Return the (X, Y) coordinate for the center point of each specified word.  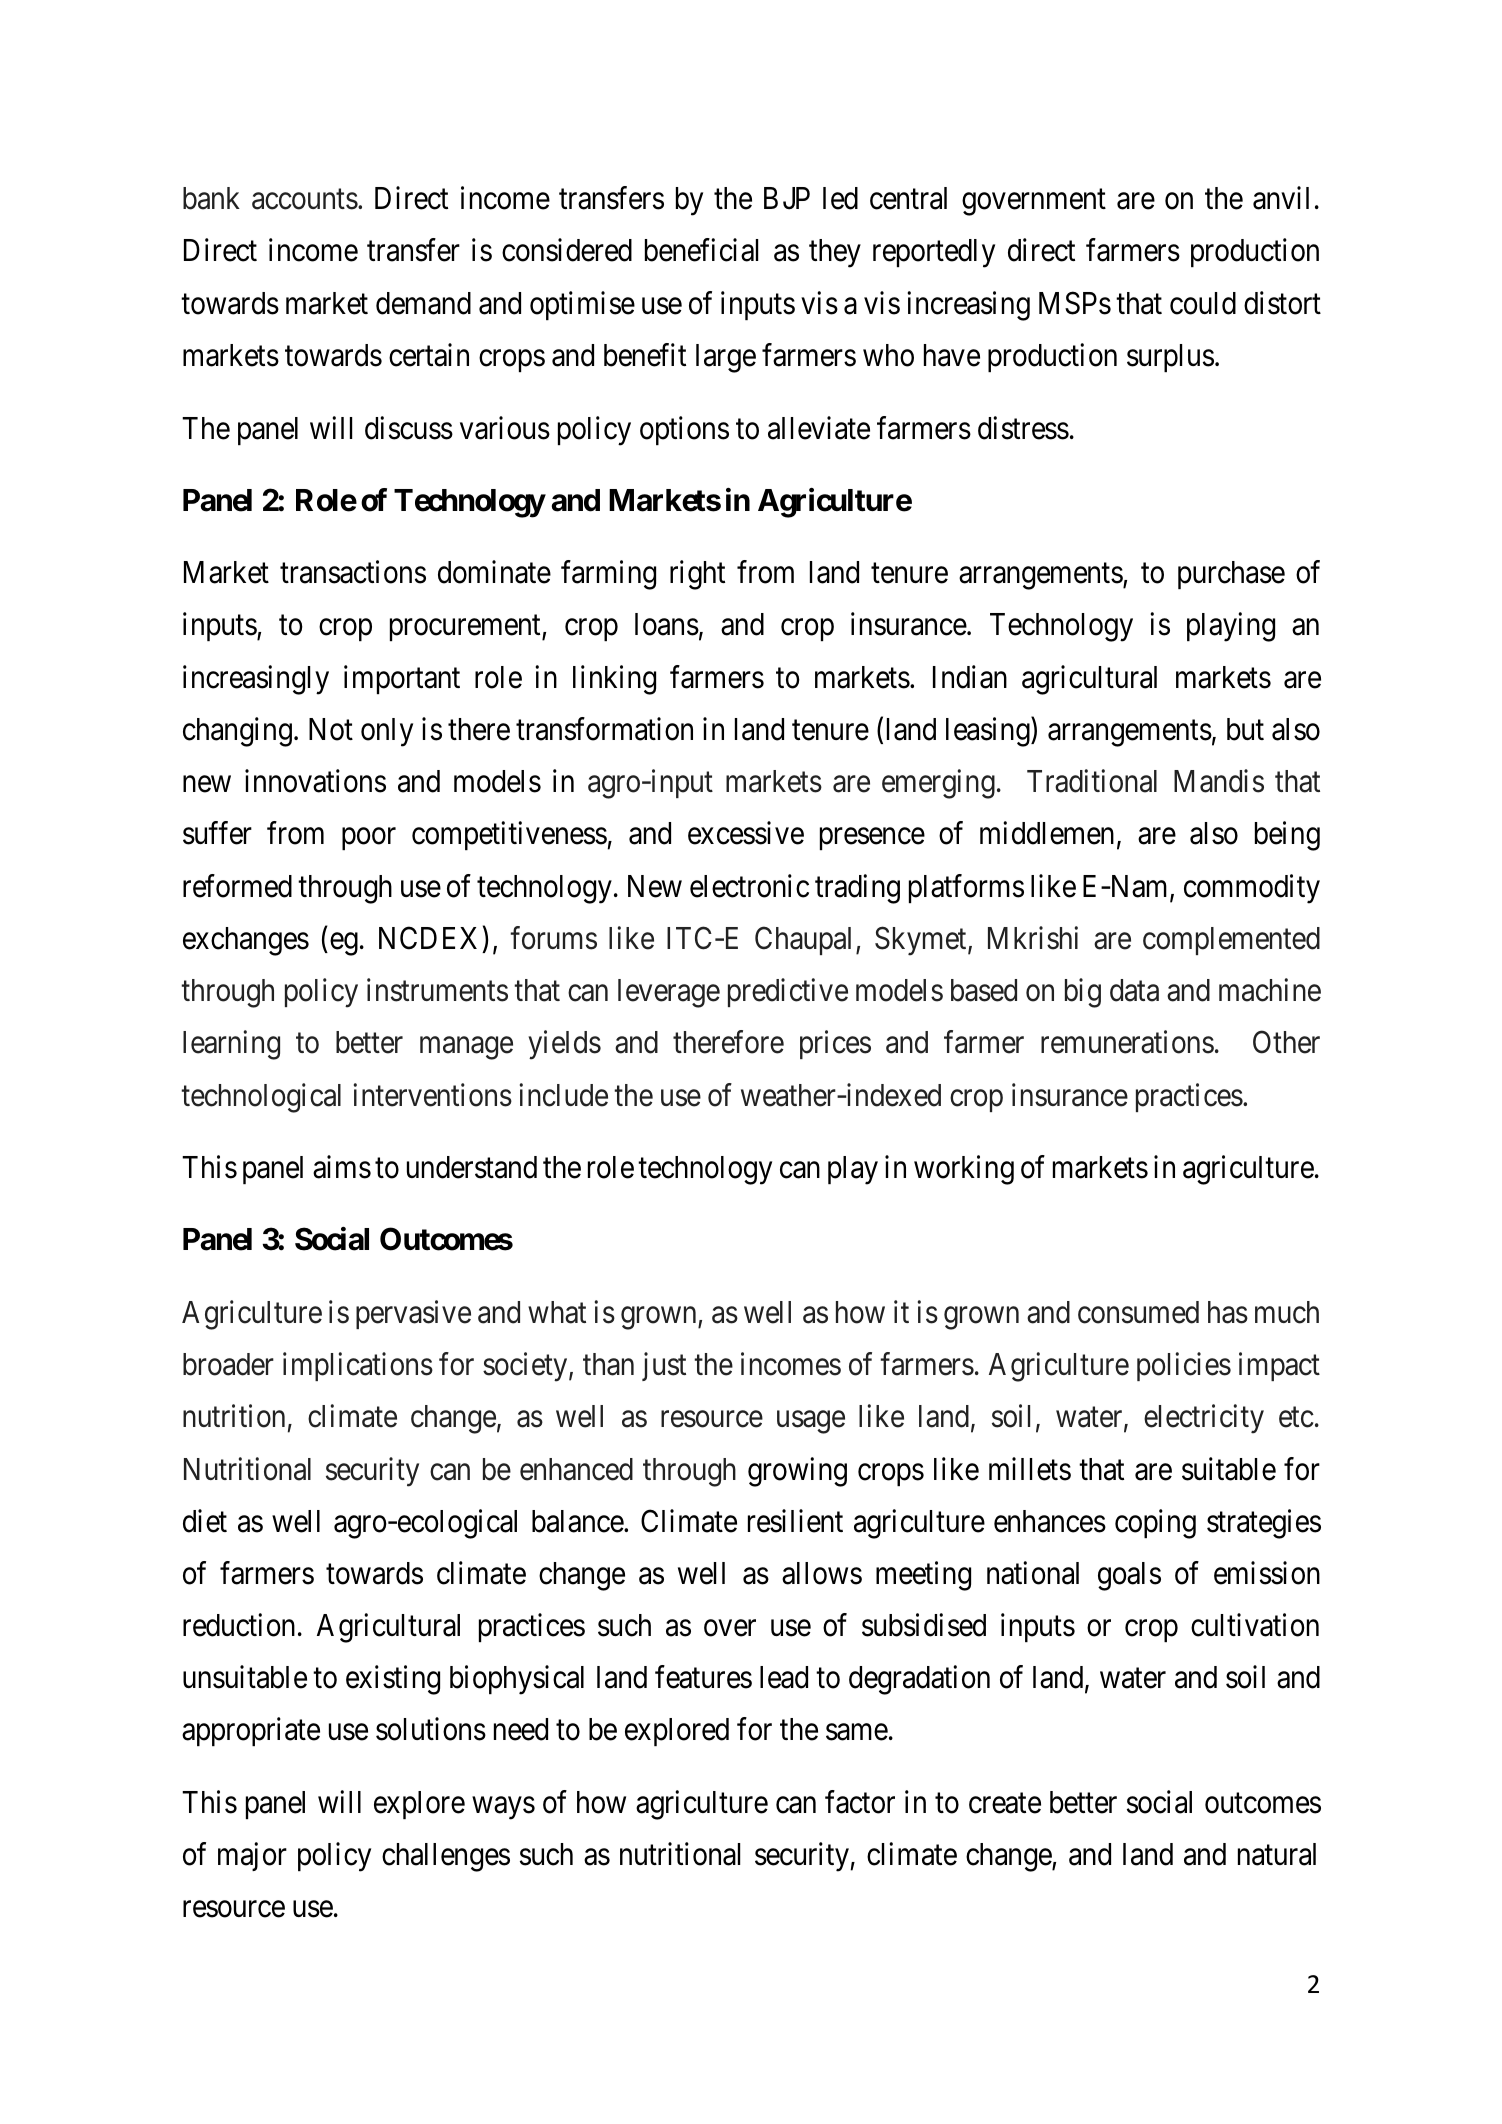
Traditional (1092, 781)
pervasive (413, 1314)
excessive (746, 833)
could (1203, 303)
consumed (1138, 1312)
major (252, 1857)
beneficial (701, 250)
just (664, 1366)
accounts (305, 200)
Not (331, 729)
